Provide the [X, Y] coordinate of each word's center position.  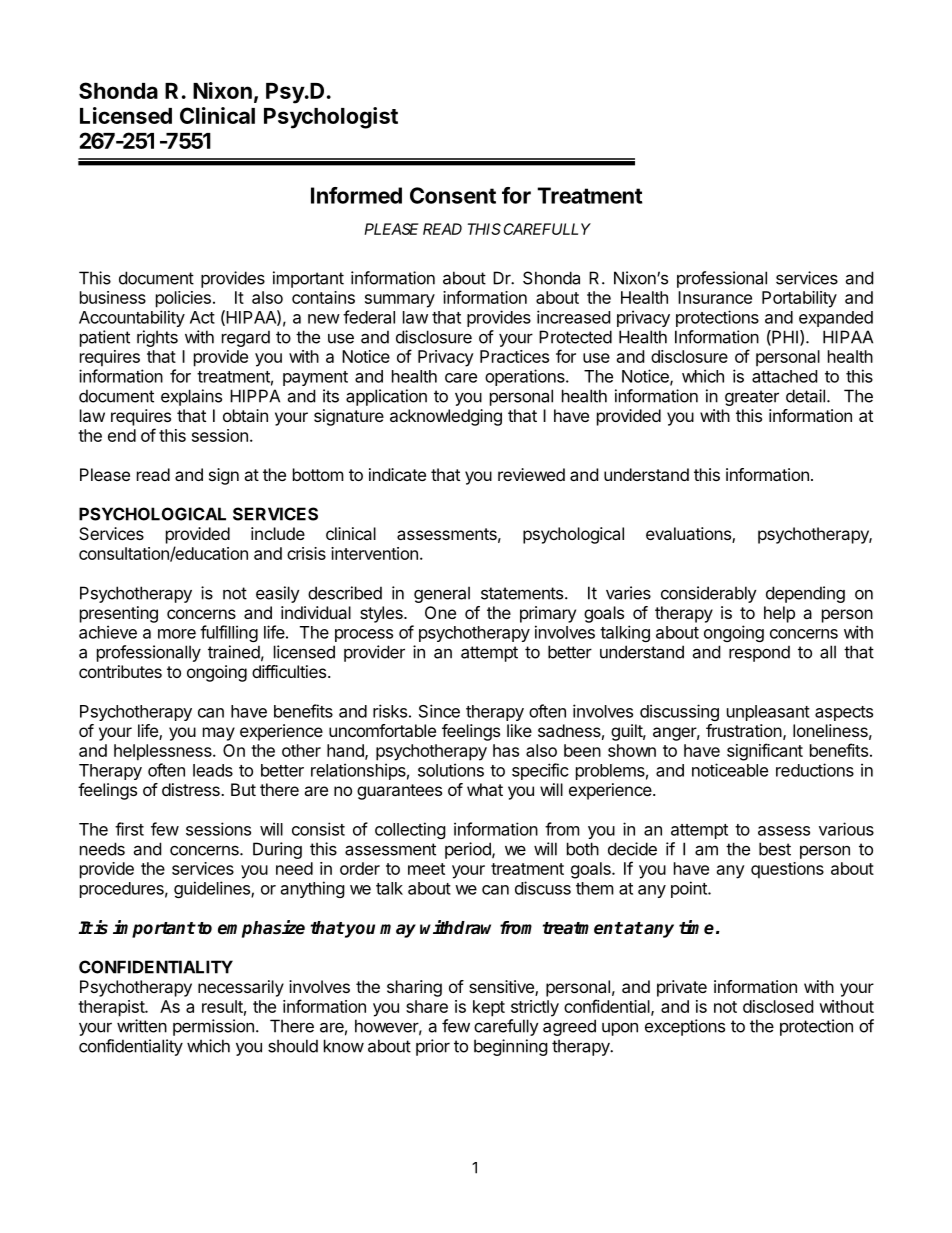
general [442, 594]
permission [213, 1027]
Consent [453, 195]
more [177, 634]
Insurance [715, 297]
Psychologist [331, 118]
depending [805, 594]
